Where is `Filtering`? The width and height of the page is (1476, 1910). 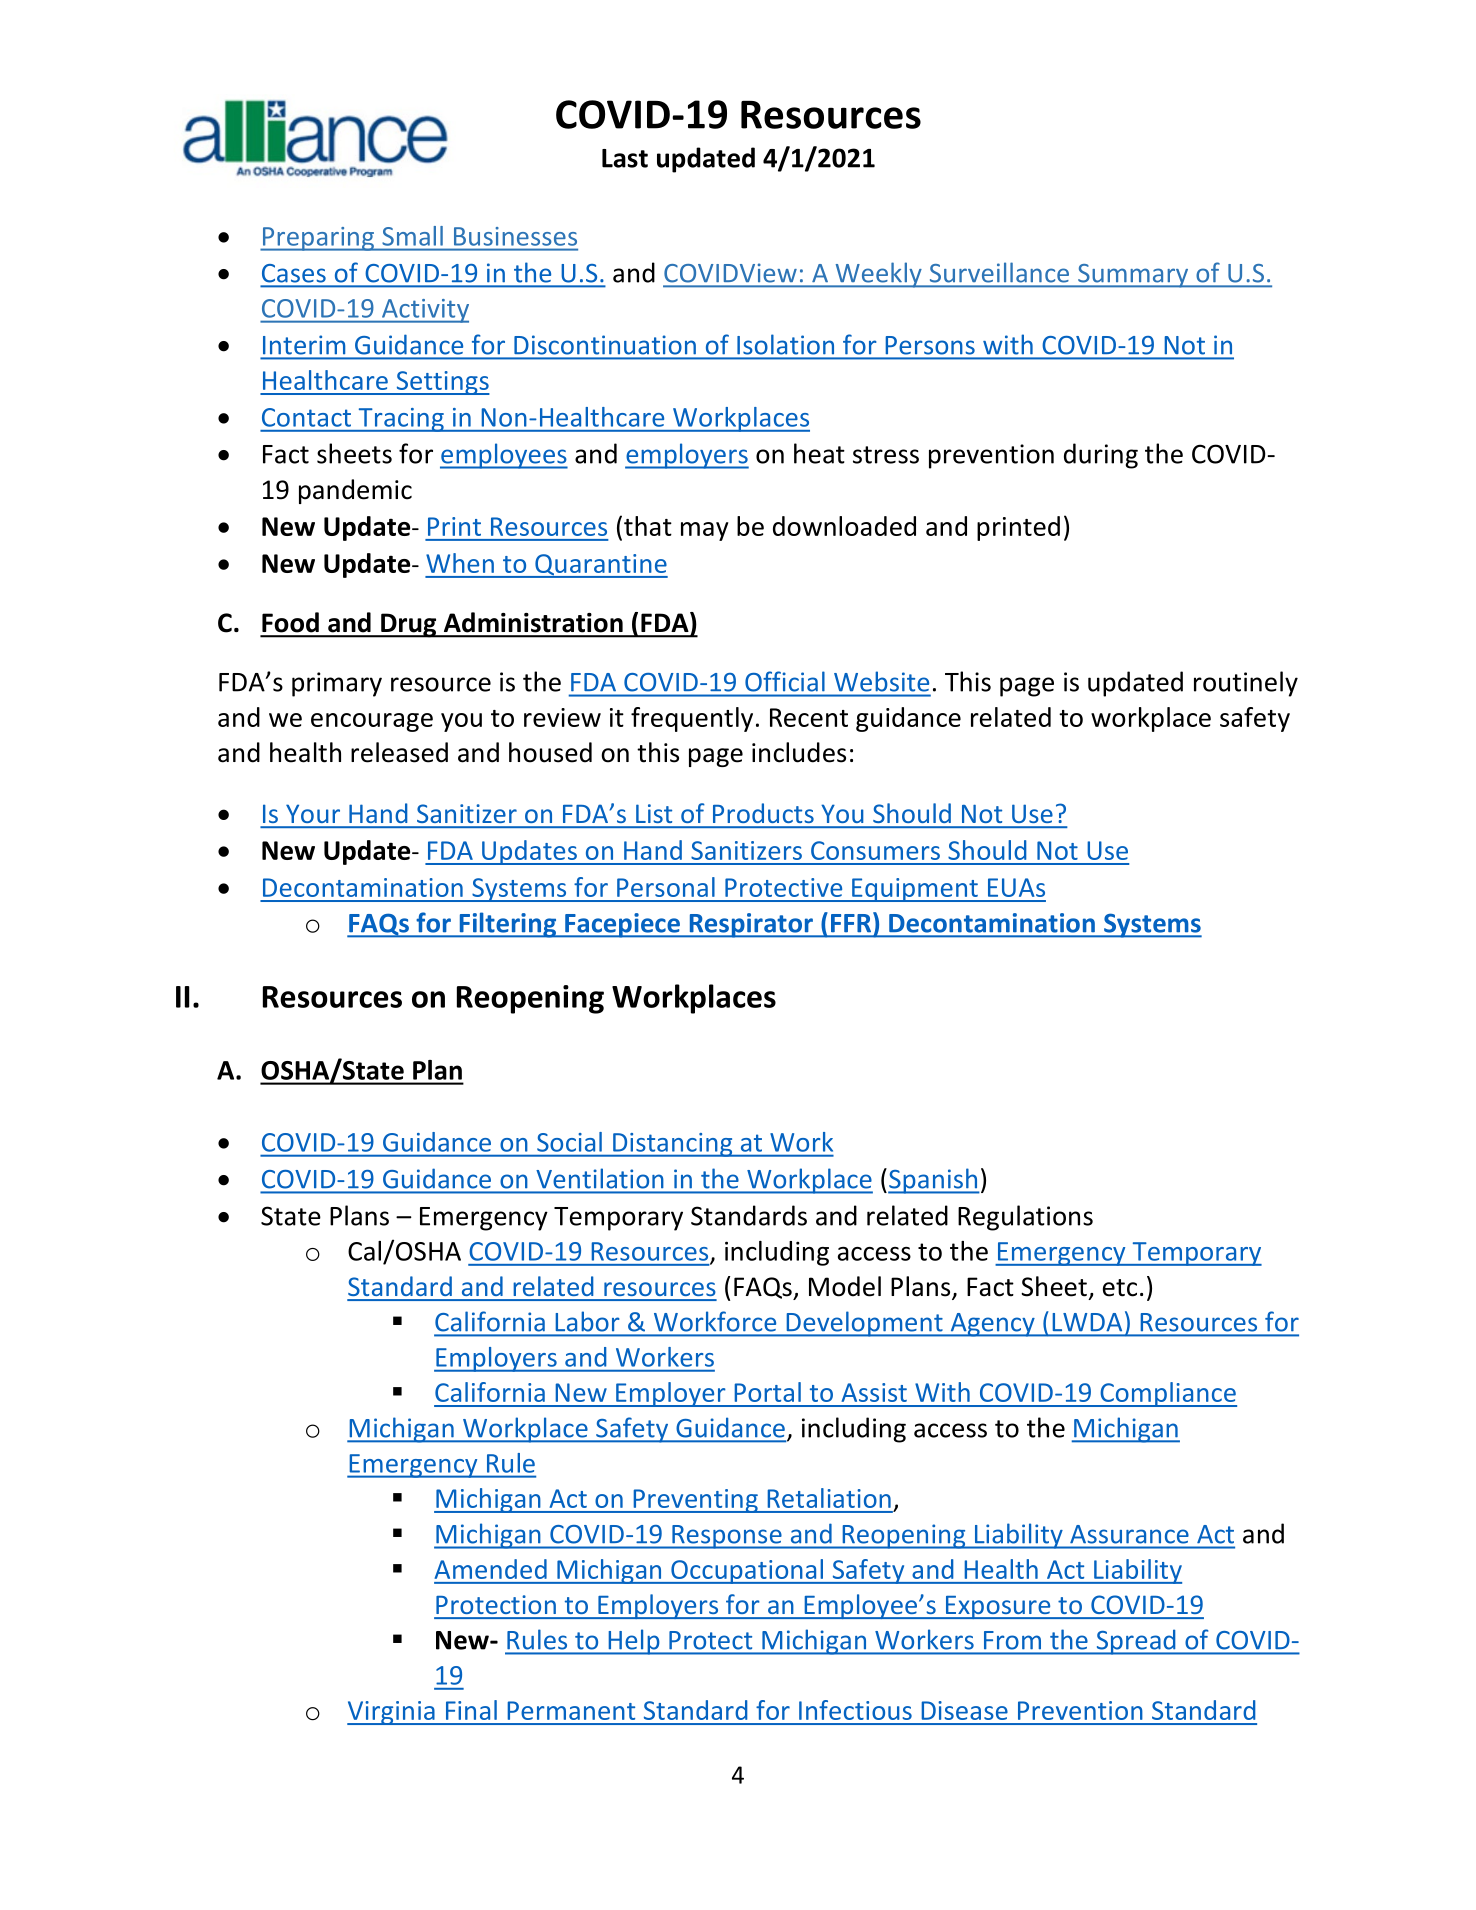 Filtering is located at coordinates (508, 925).
